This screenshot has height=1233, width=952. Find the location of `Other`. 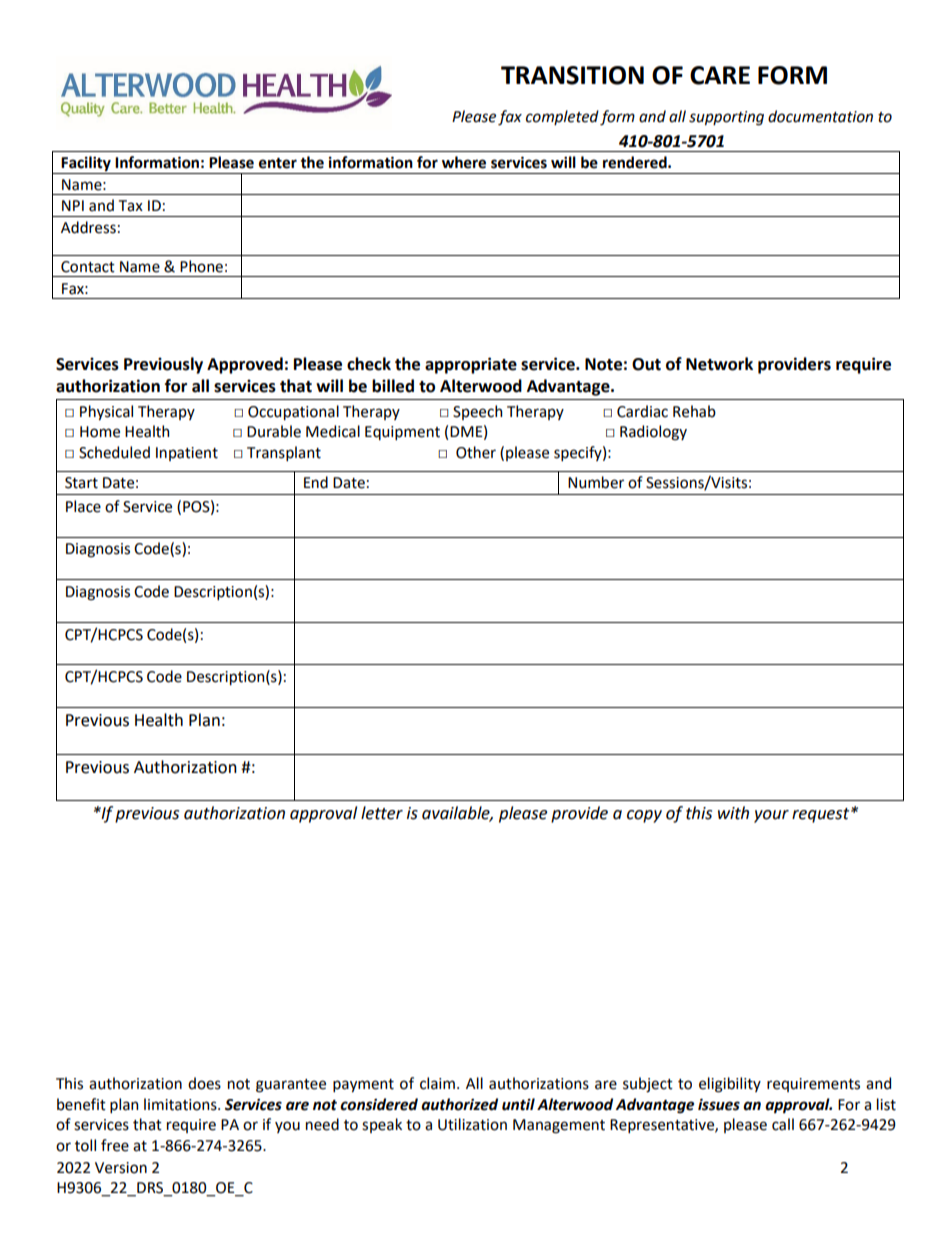

Other is located at coordinates (476, 452).
